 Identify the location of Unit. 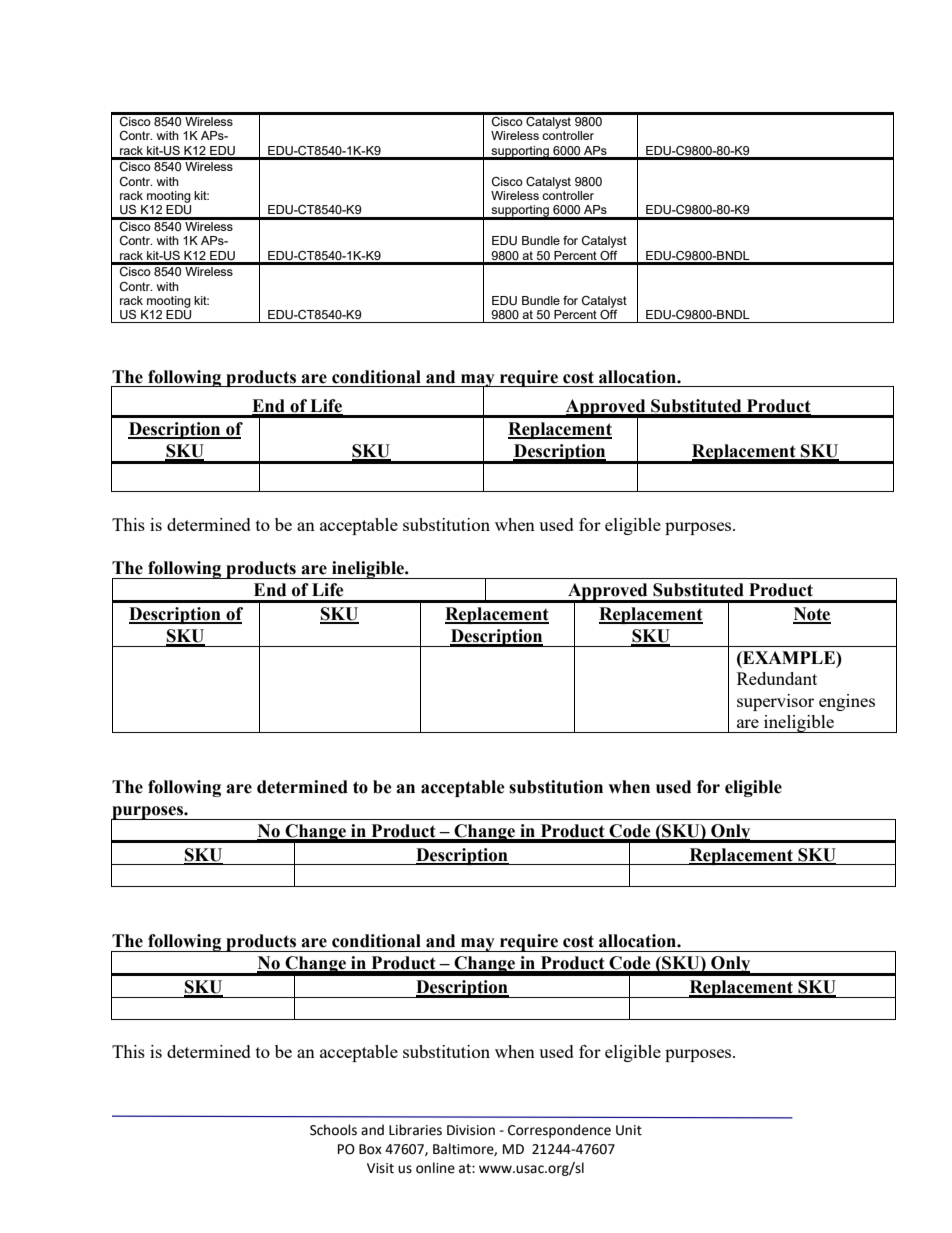
(629, 1130).
